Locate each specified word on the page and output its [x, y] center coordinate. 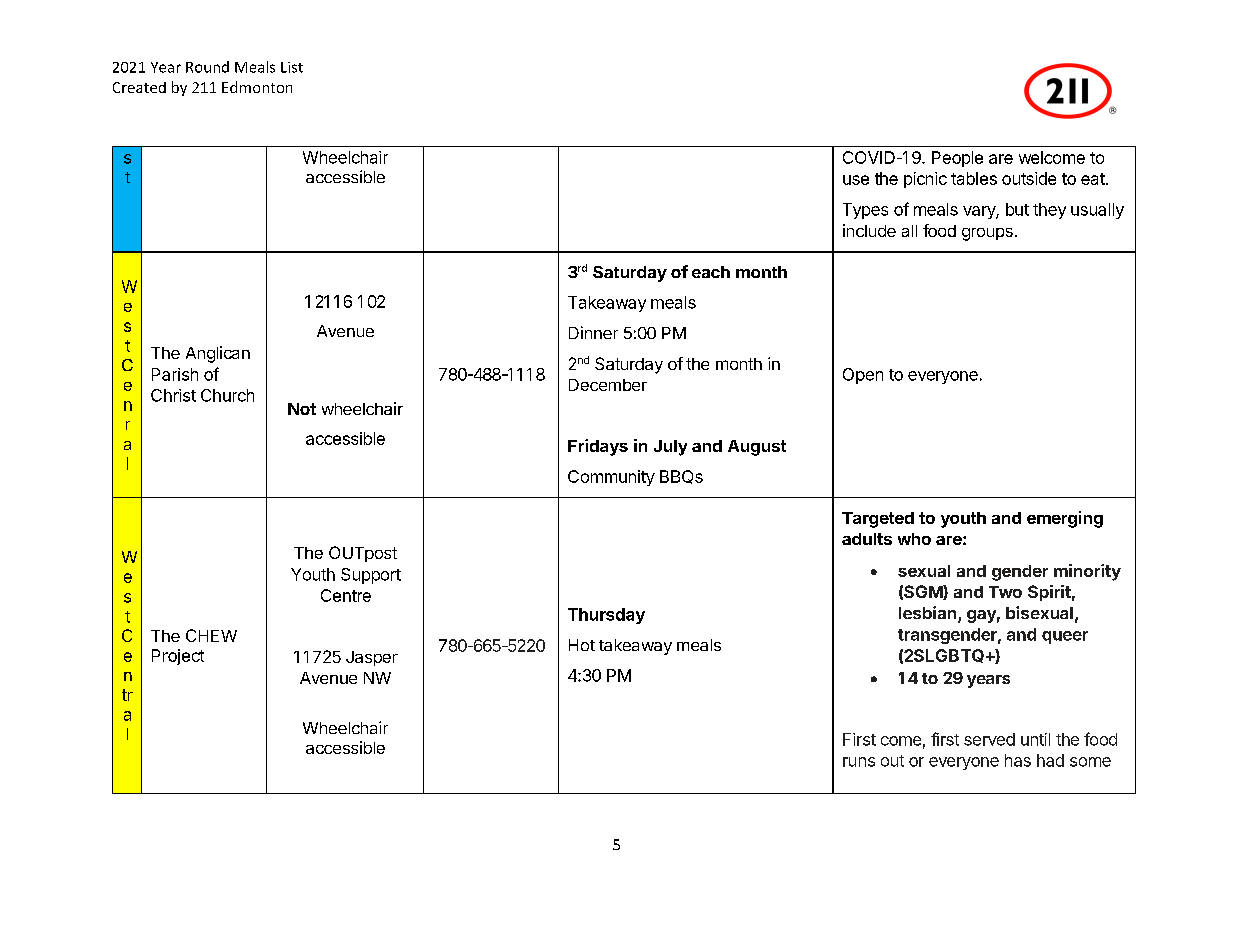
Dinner [593, 332]
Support [371, 576]
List [292, 67]
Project [178, 657]
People [957, 159]
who [914, 539]
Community [611, 478]
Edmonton [257, 87]
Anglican [218, 354]
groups [987, 234]
